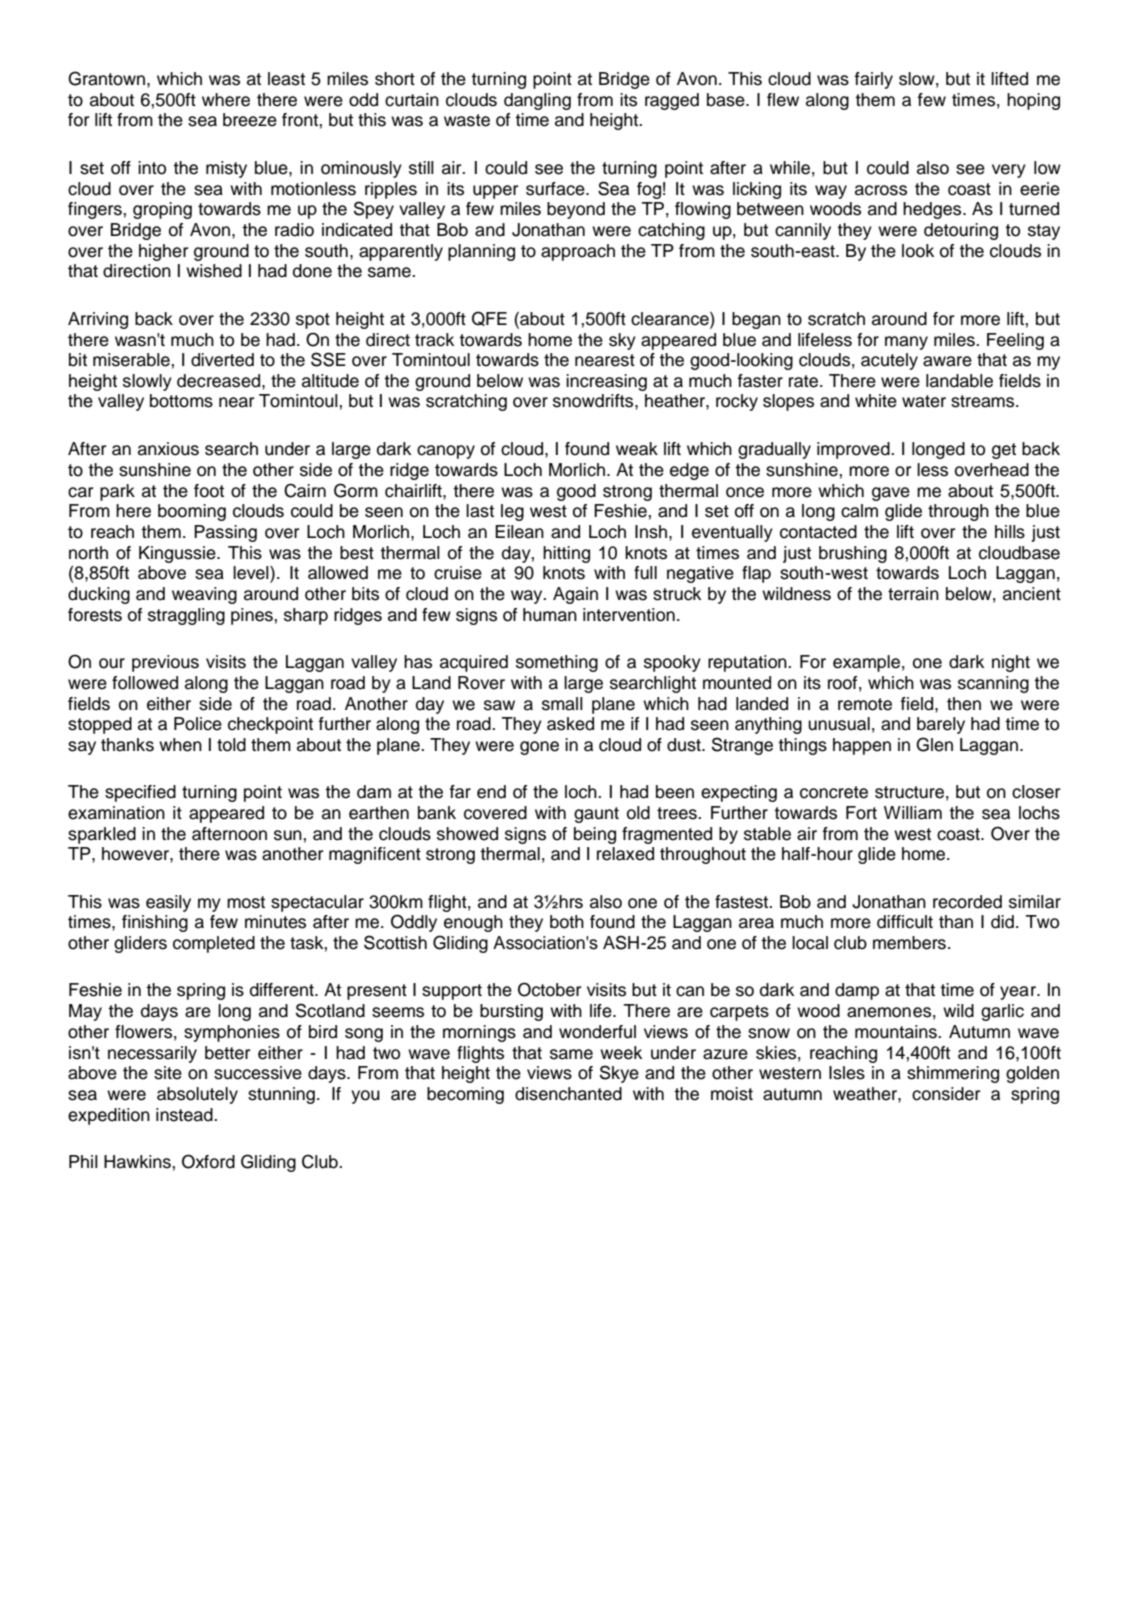  I want to click on diverted, so click(222, 360).
